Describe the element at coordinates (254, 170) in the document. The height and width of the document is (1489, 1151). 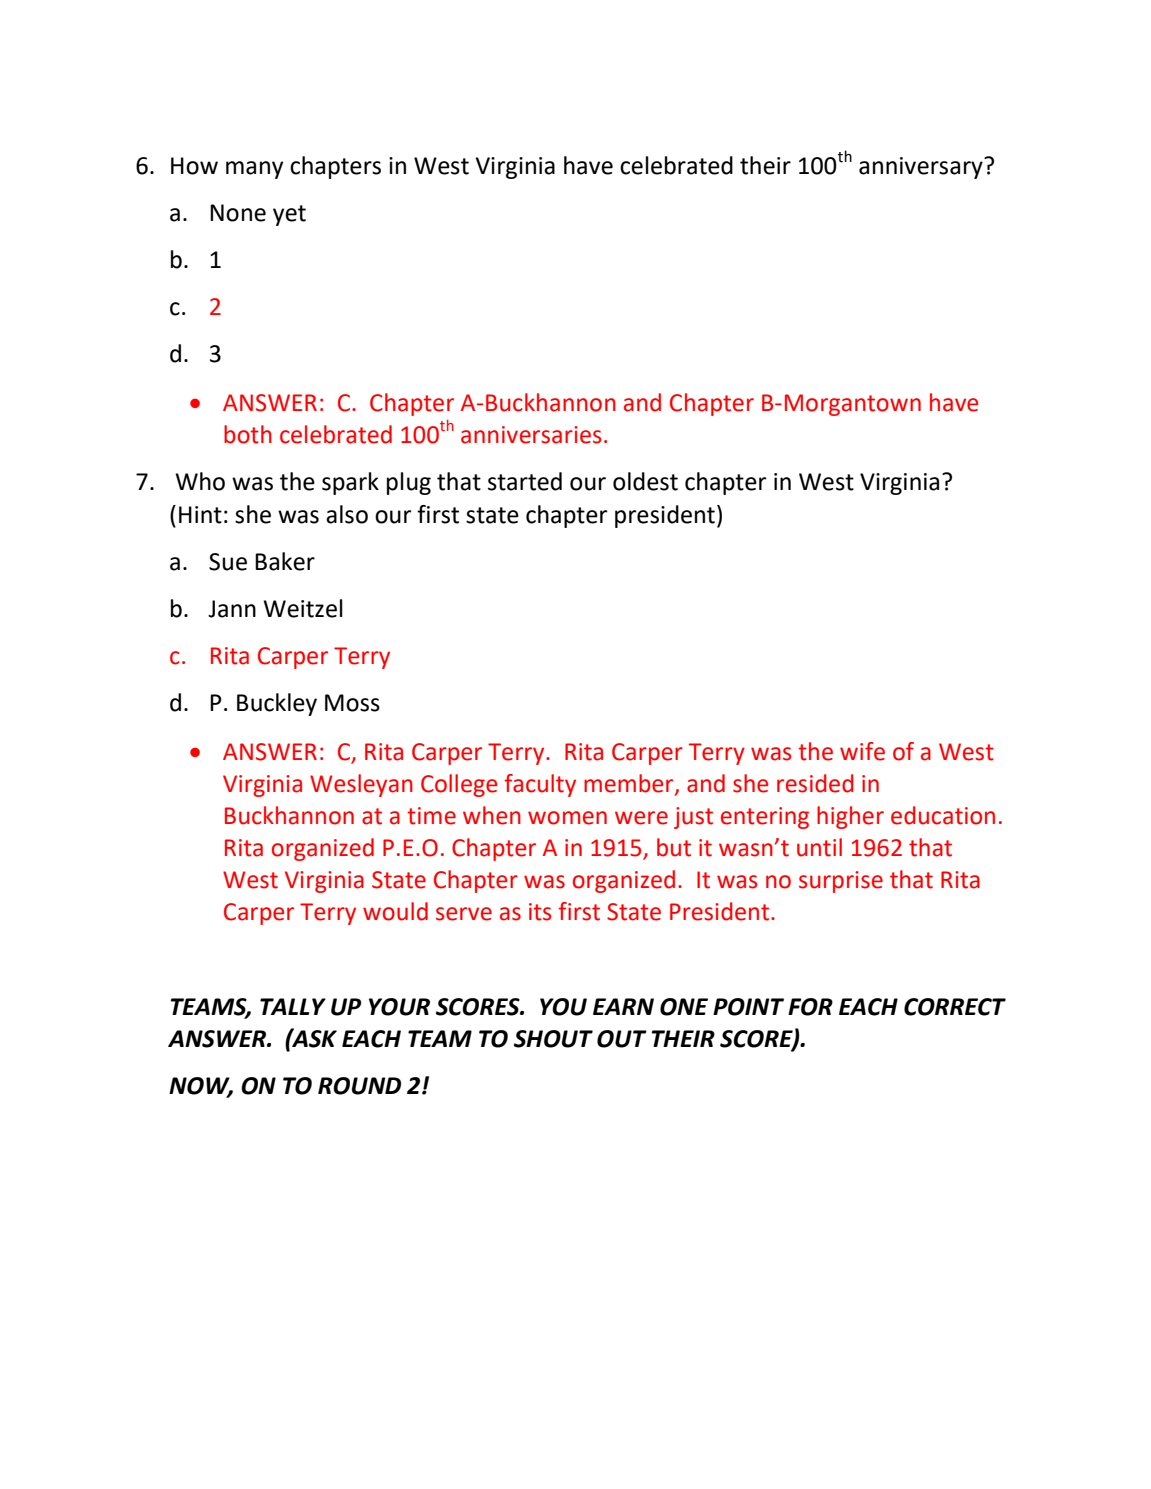
I see `many` at that location.
